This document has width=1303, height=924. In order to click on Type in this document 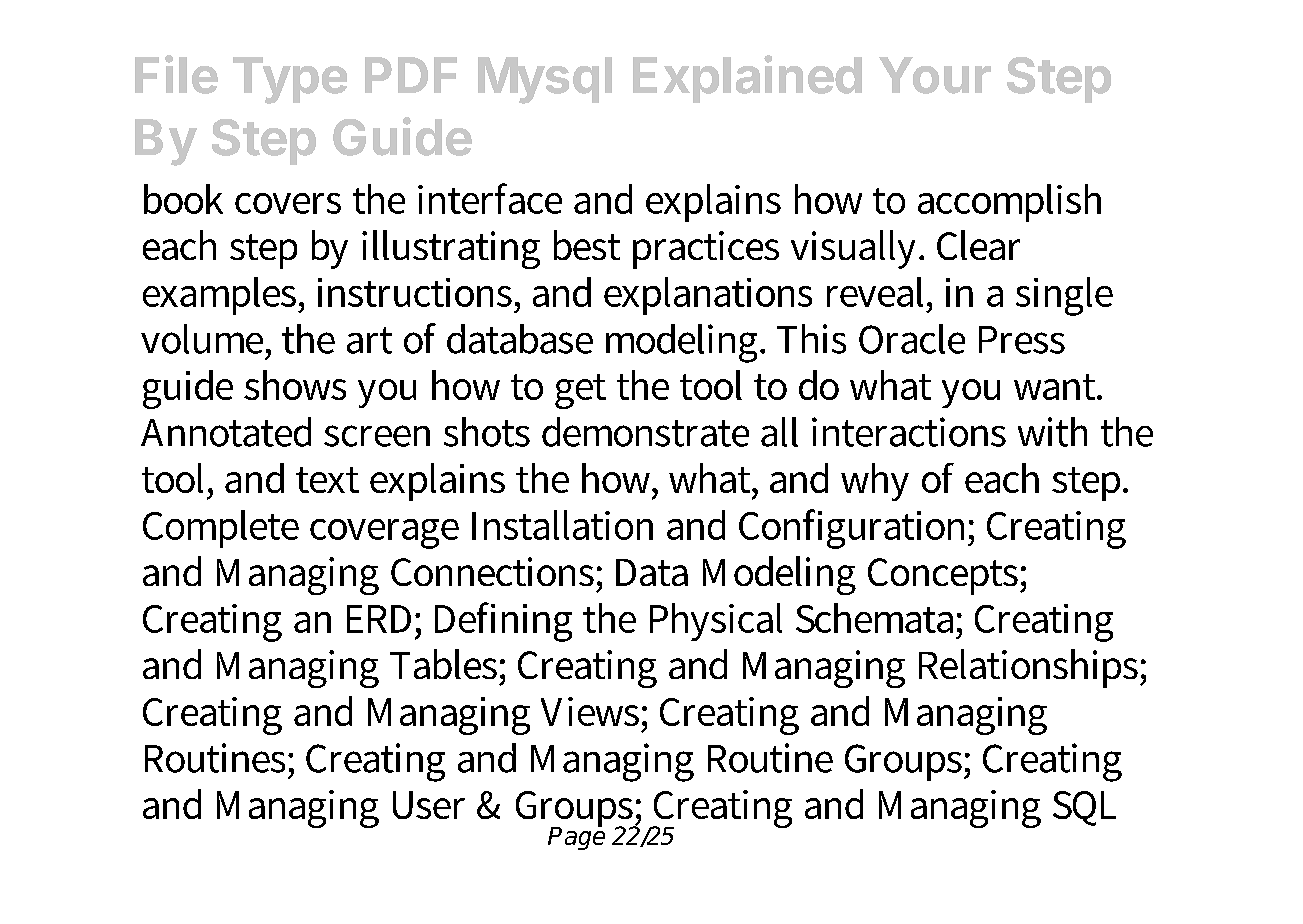, I will do `click(290, 80)`.
